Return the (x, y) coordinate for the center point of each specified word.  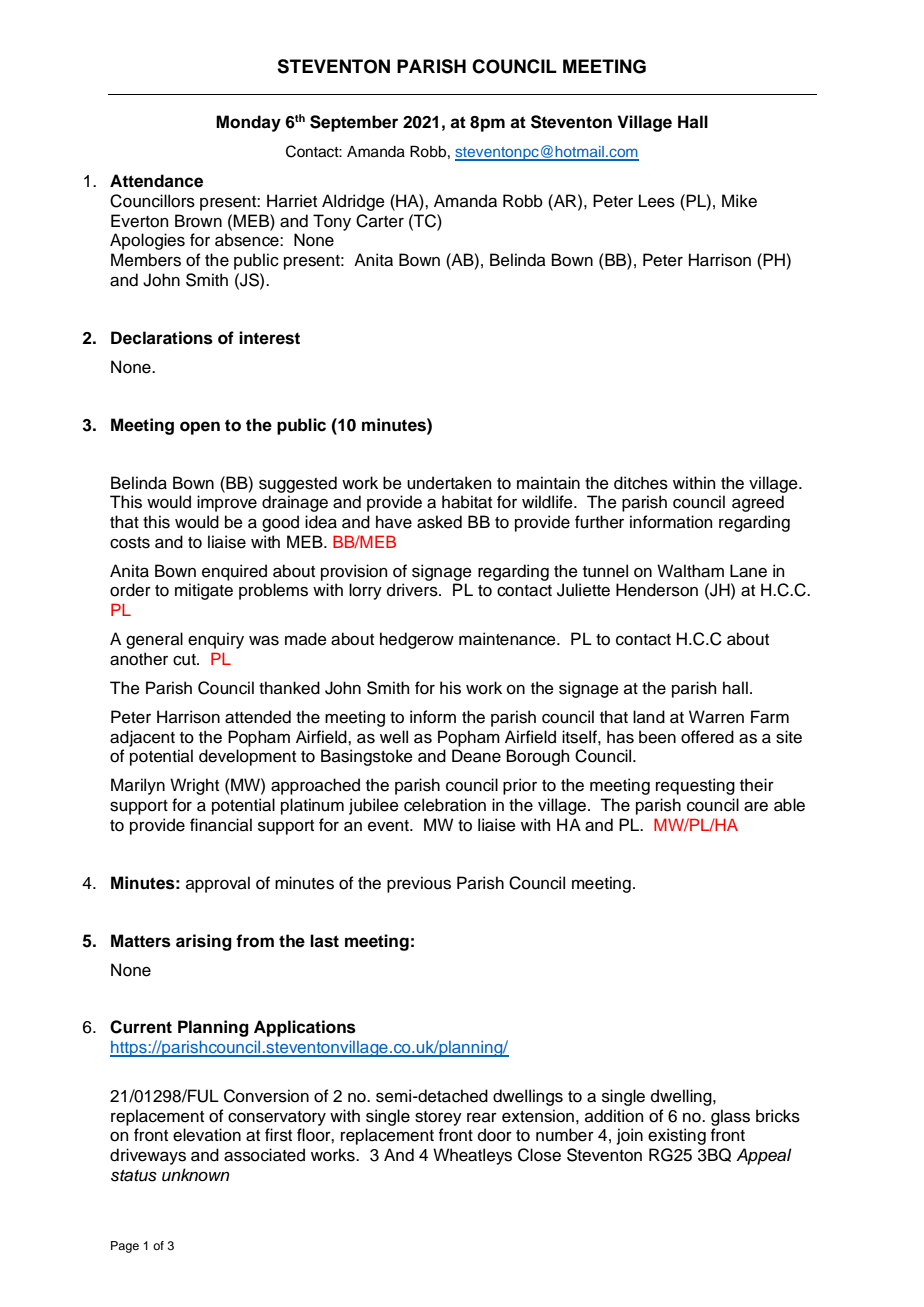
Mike (739, 201)
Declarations (162, 338)
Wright (194, 786)
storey (438, 1118)
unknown (196, 1175)
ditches (641, 483)
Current (141, 1027)
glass (730, 1117)
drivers (413, 590)
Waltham (690, 571)
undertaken (449, 483)
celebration (445, 805)
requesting (695, 786)
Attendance (156, 181)
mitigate (204, 591)
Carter (380, 221)
